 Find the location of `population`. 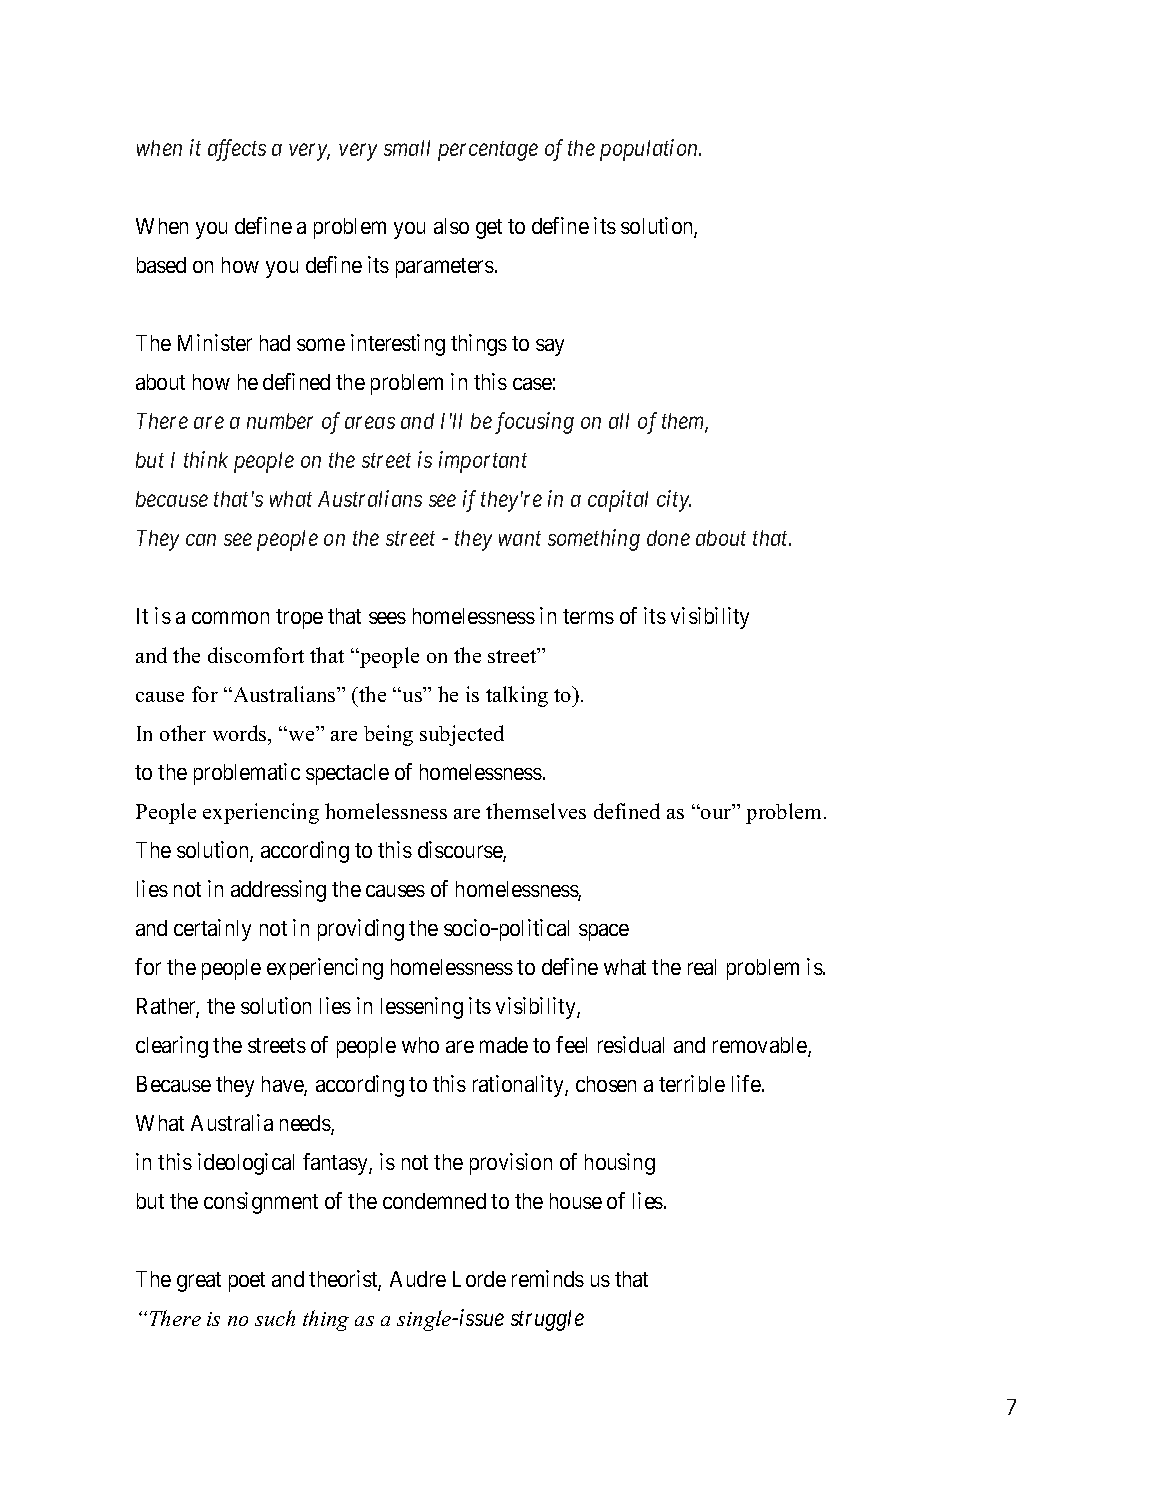

population is located at coordinates (650, 150).
